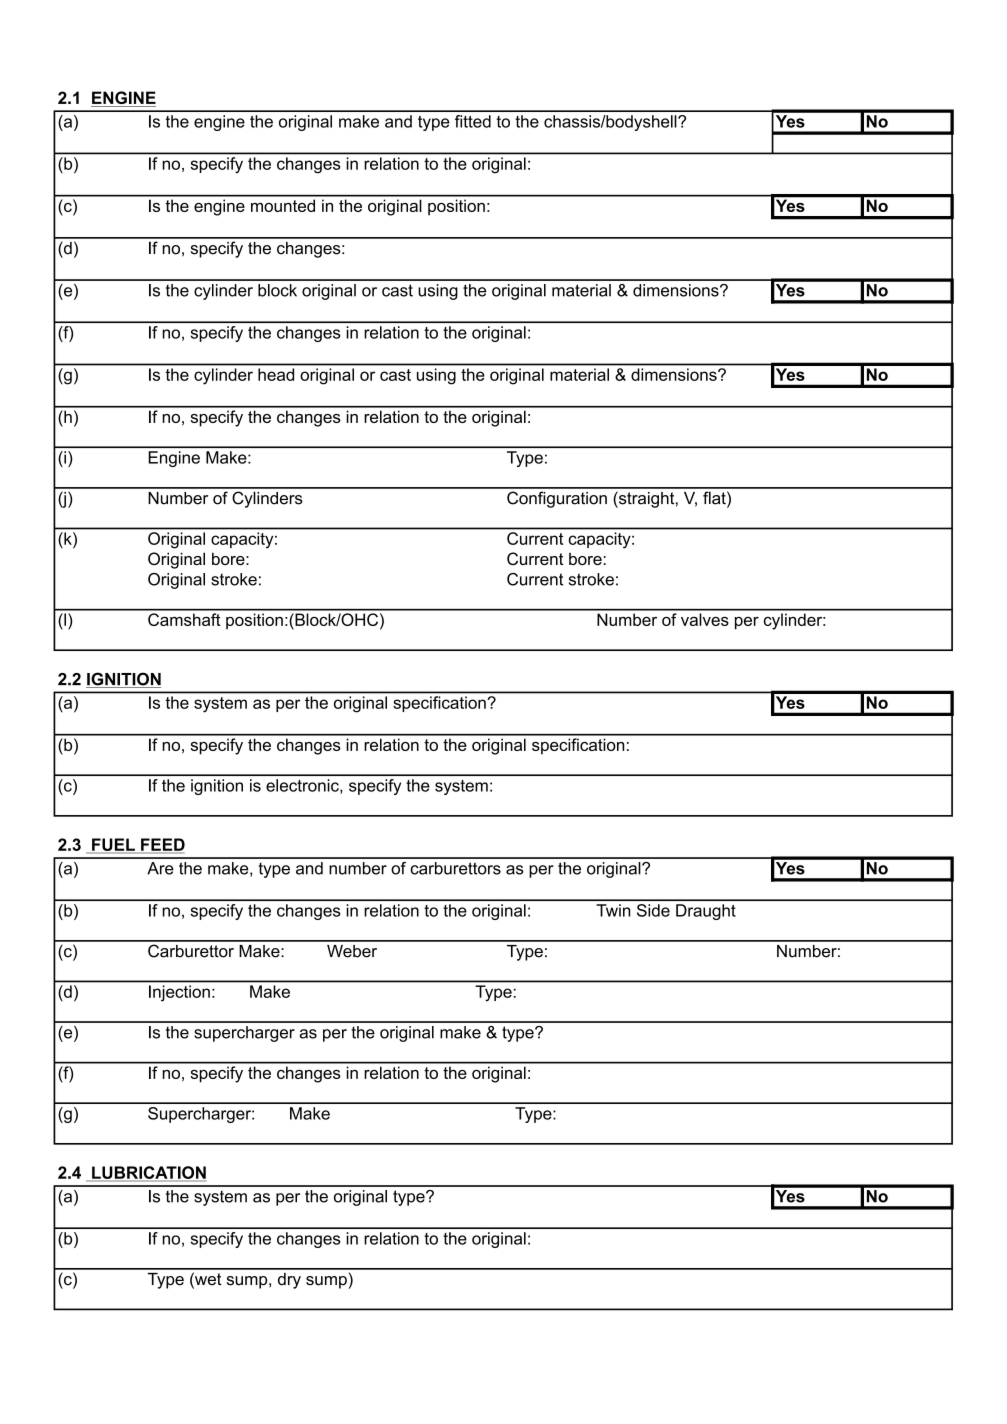 The width and height of the screenshot is (1007, 1424). I want to click on Are, so click(160, 868).
